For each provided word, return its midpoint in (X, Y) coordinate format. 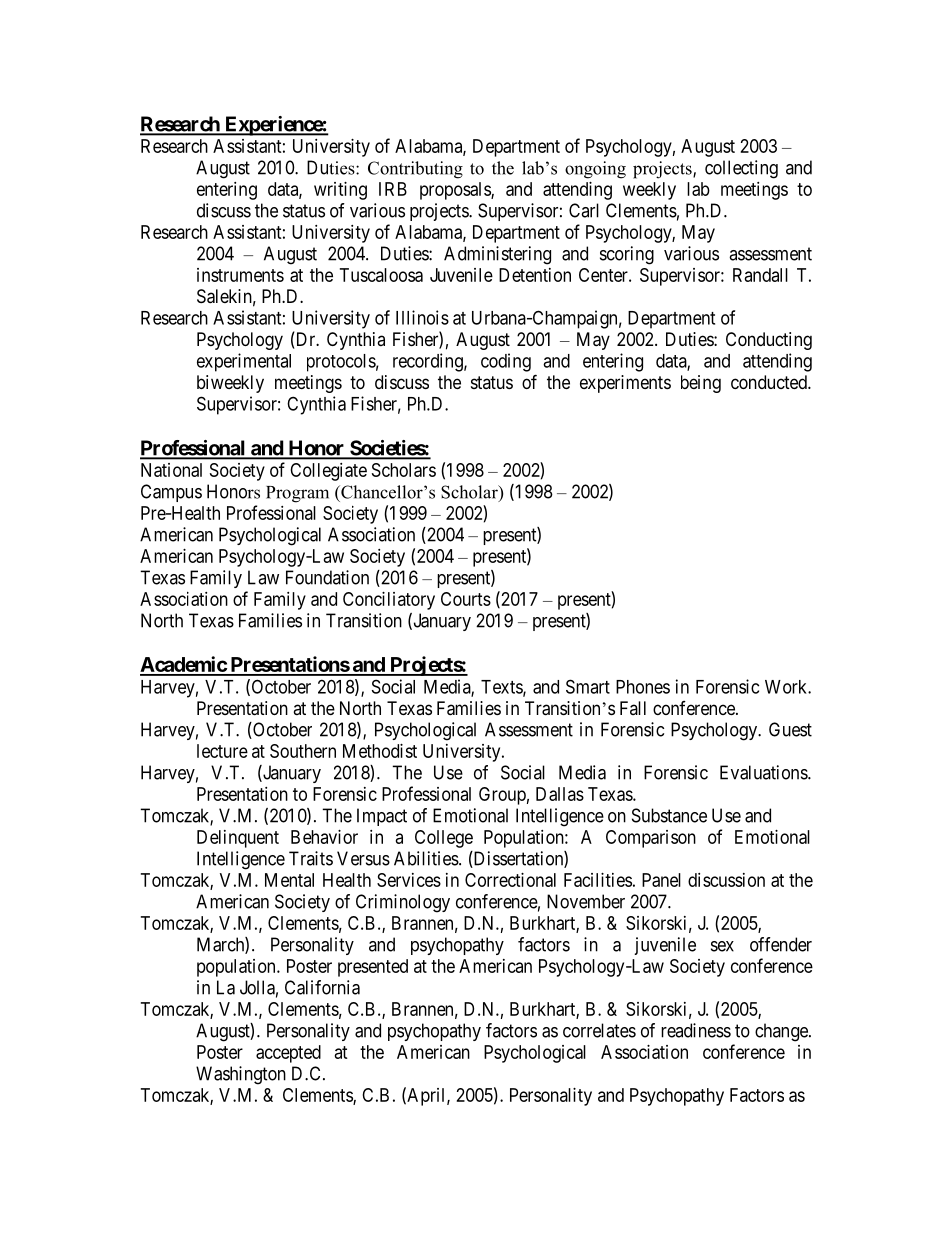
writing (340, 191)
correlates (599, 1030)
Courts (466, 599)
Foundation (327, 577)
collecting (741, 169)
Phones (643, 687)
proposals (456, 191)
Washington (241, 1075)
